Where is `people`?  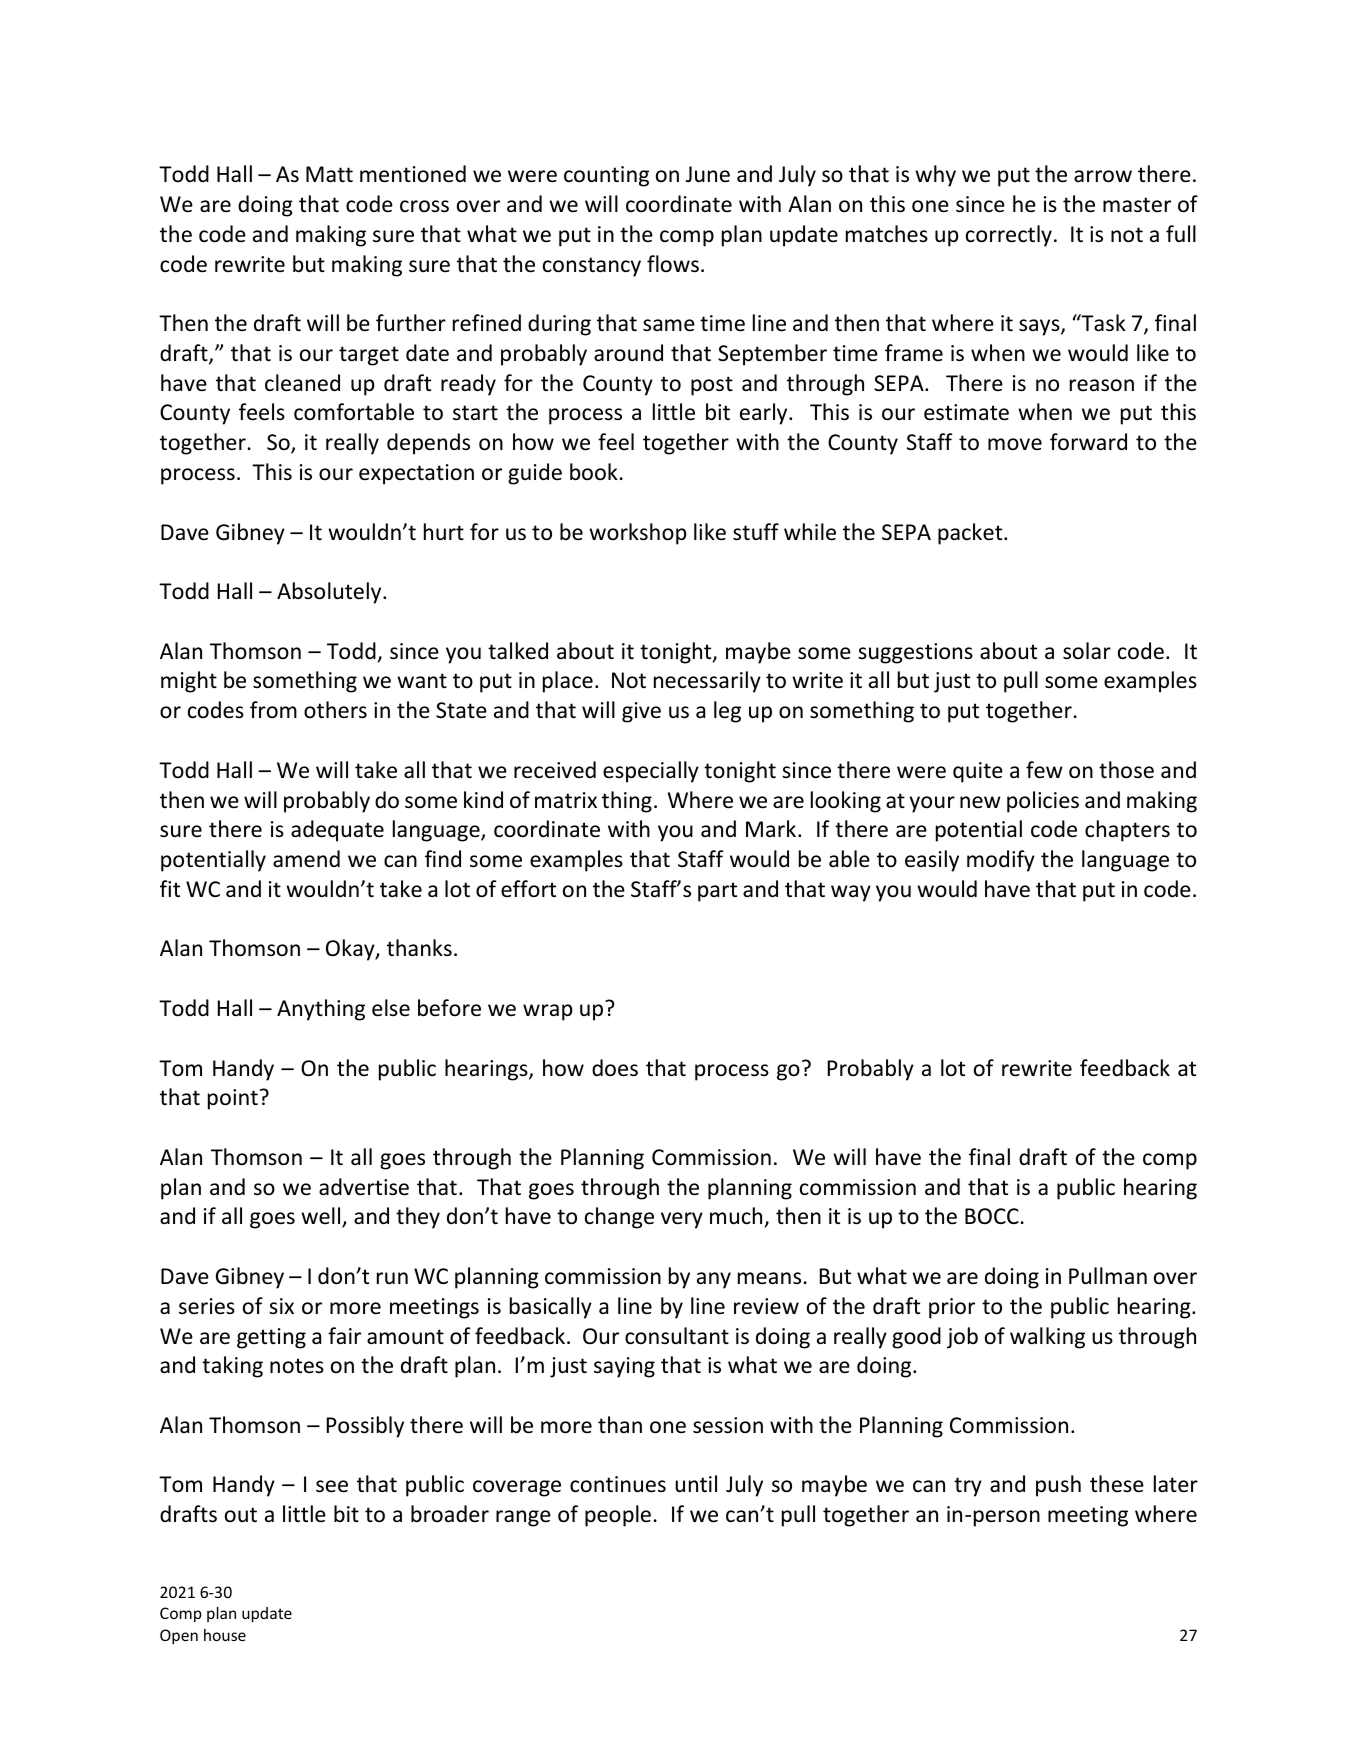
people is located at coordinates (618, 1516).
